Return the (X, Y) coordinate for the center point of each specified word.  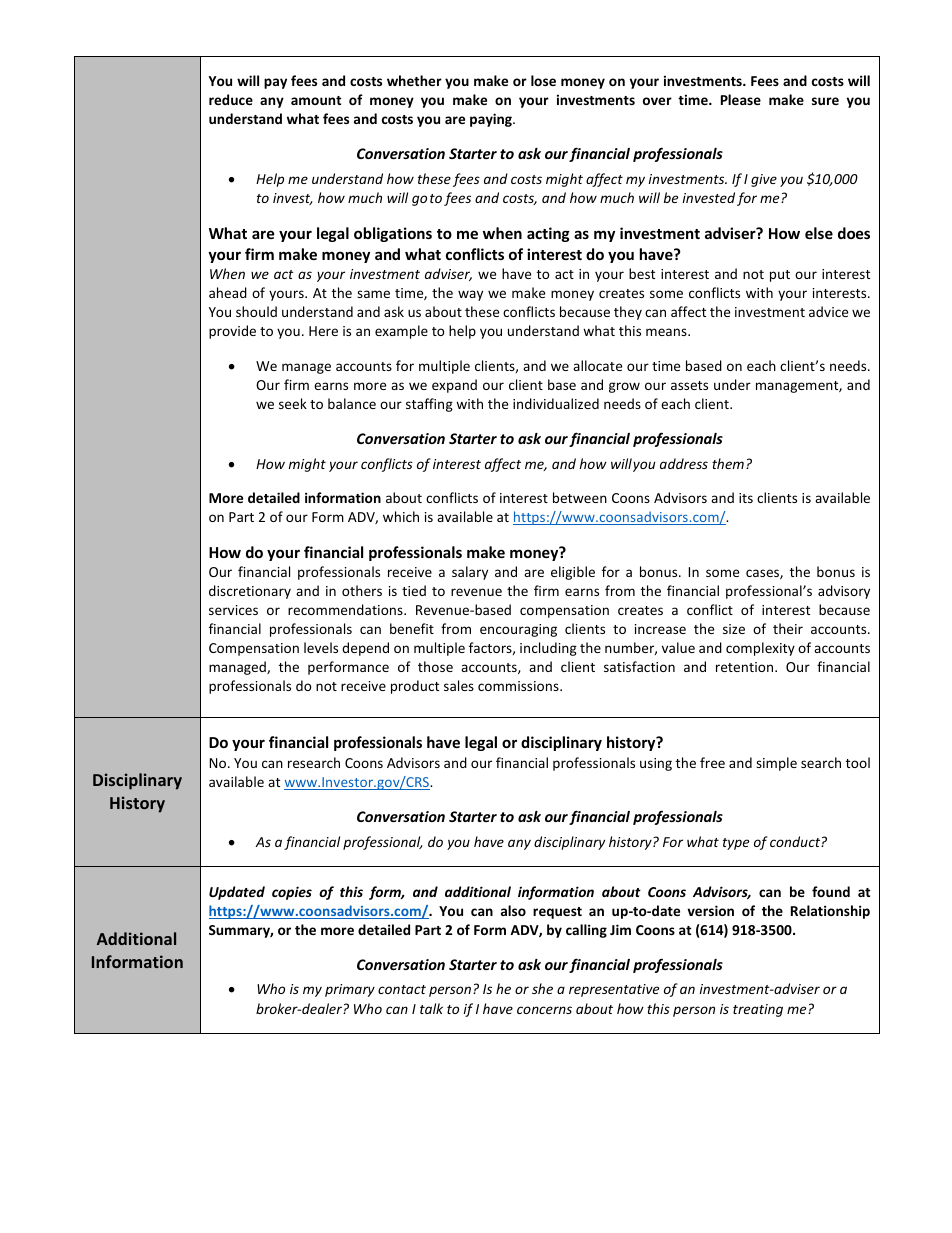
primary (350, 990)
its (746, 498)
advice (828, 311)
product (415, 687)
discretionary (250, 592)
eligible (573, 573)
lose (543, 80)
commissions (519, 686)
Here (323, 331)
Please (741, 99)
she (542, 988)
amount (316, 100)
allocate (597, 365)
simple (776, 764)
